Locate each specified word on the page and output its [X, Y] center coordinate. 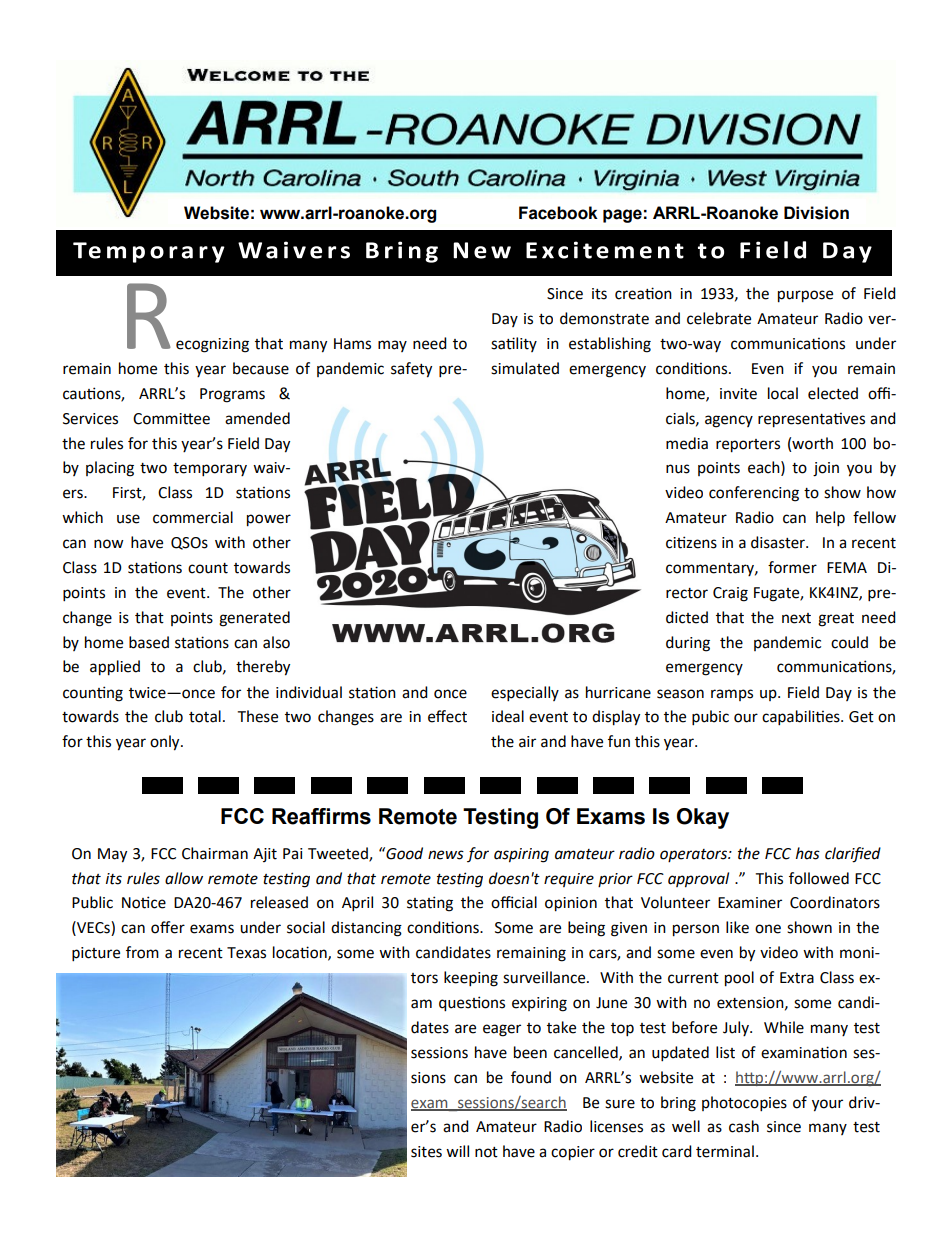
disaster [779, 542]
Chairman [215, 853]
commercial [193, 517]
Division [816, 213]
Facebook [558, 213]
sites [426, 1152]
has [808, 853]
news [446, 855]
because [261, 368]
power [269, 520]
